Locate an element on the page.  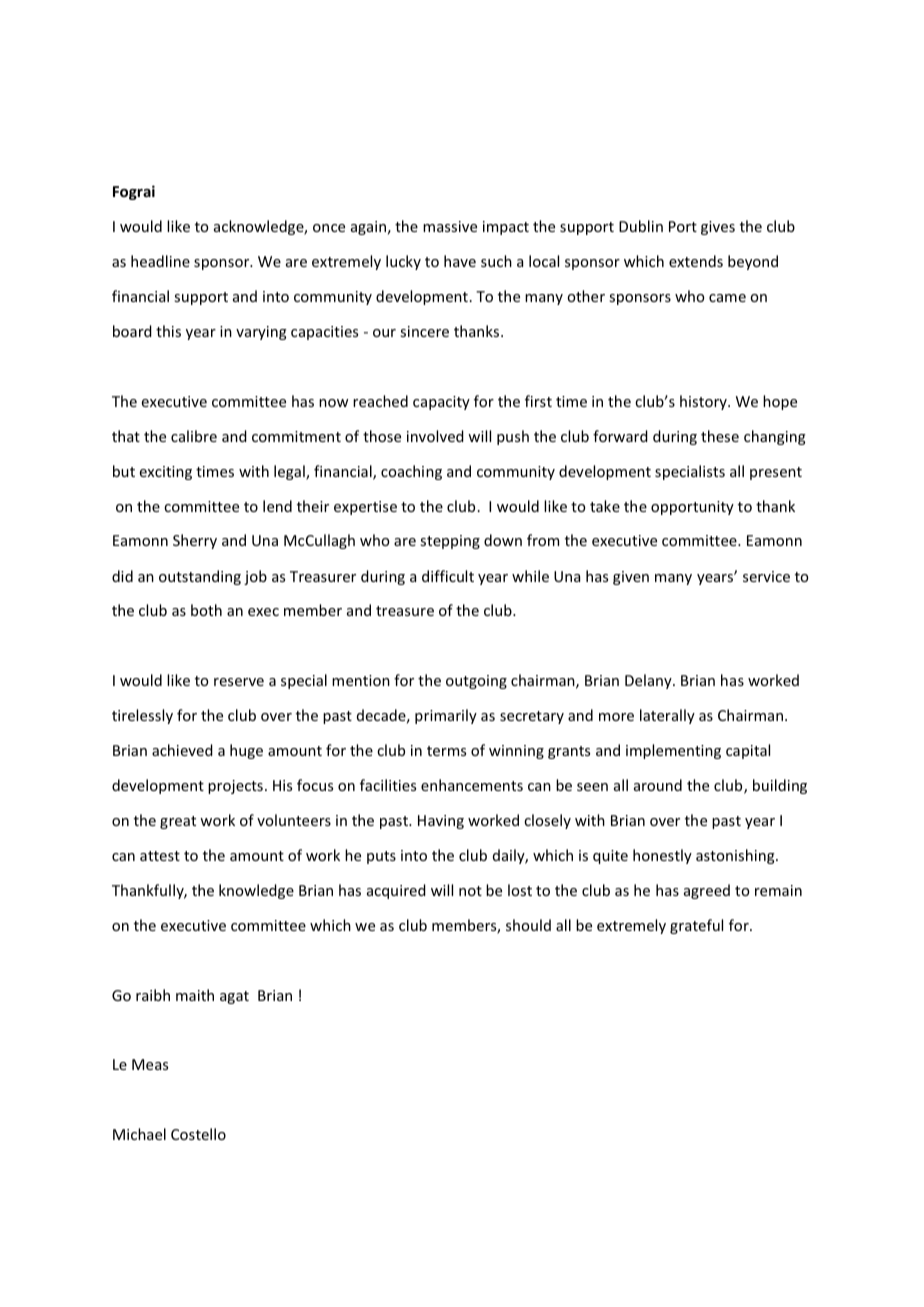
extends is located at coordinates (696, 261).
